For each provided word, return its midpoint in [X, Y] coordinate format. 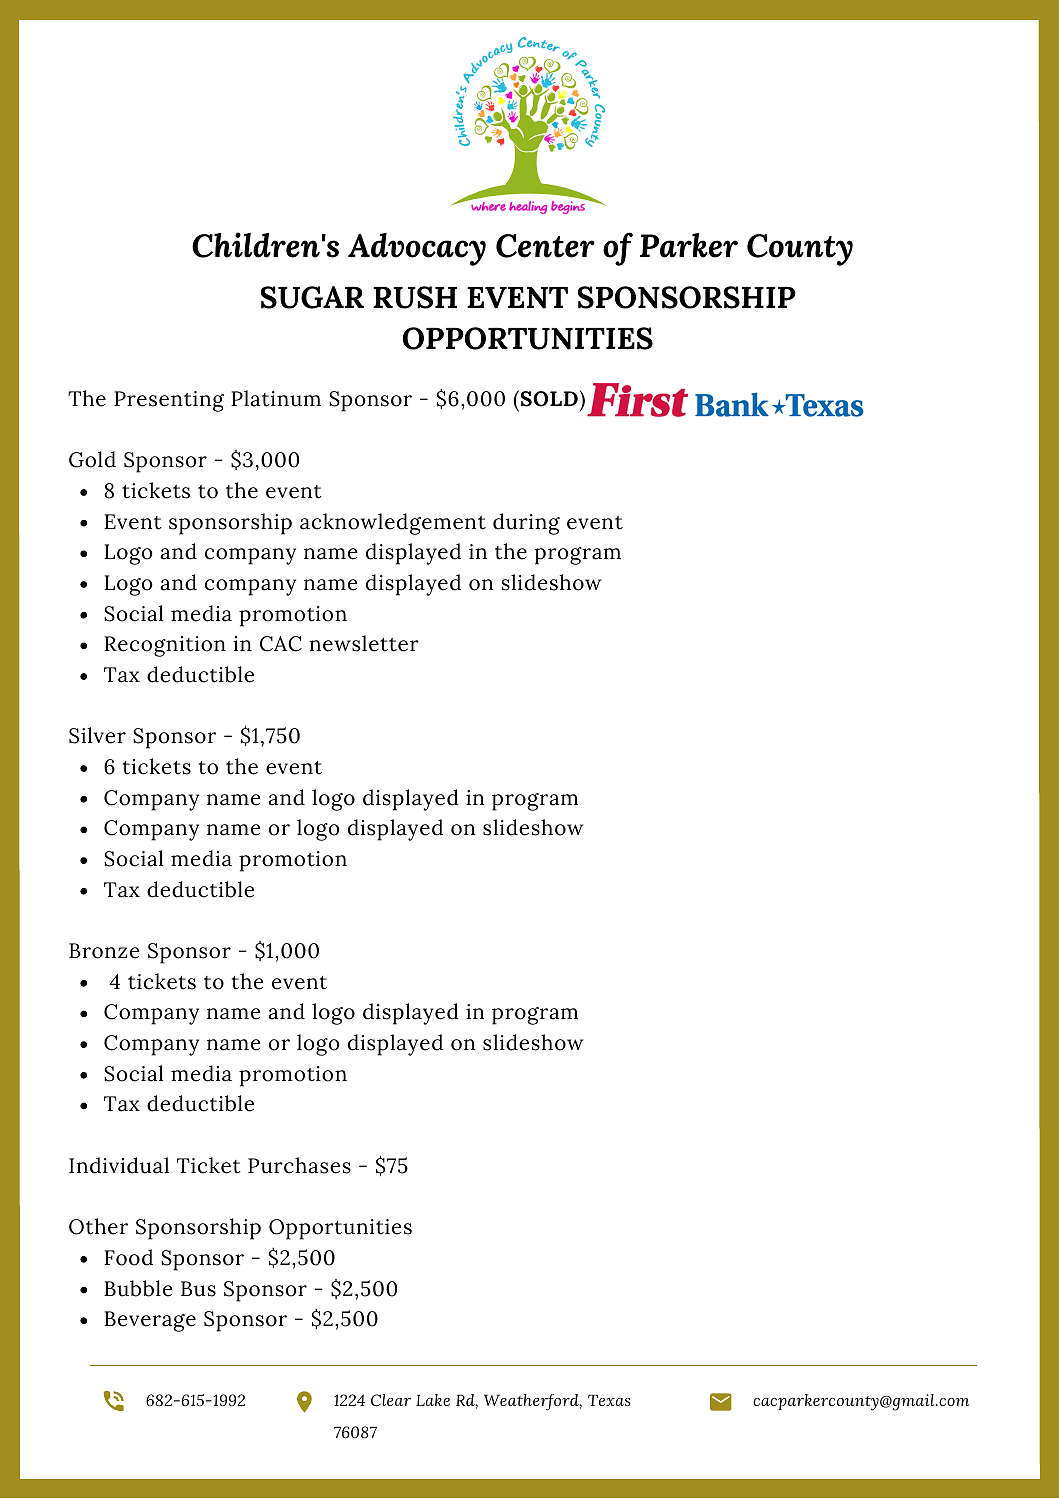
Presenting [169, 401]
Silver [97, 735]
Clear [391, 1400]
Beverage [150, 1321]
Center [545, 246]
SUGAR [312, 297]
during [526, 524]
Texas [609, 1400]
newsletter [364, 643]
